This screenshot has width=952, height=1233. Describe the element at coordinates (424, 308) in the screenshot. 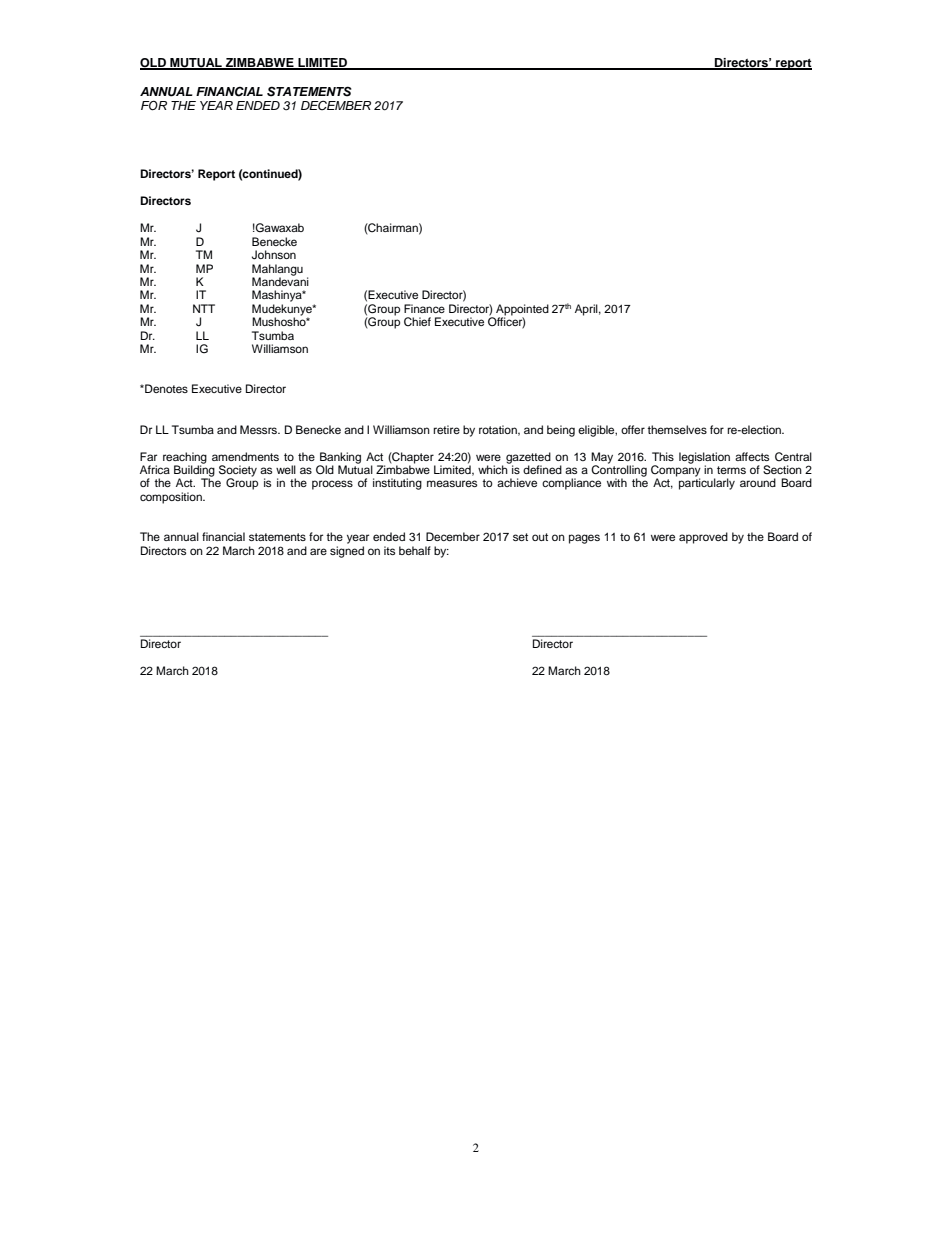

I see `Finance` at that location.
